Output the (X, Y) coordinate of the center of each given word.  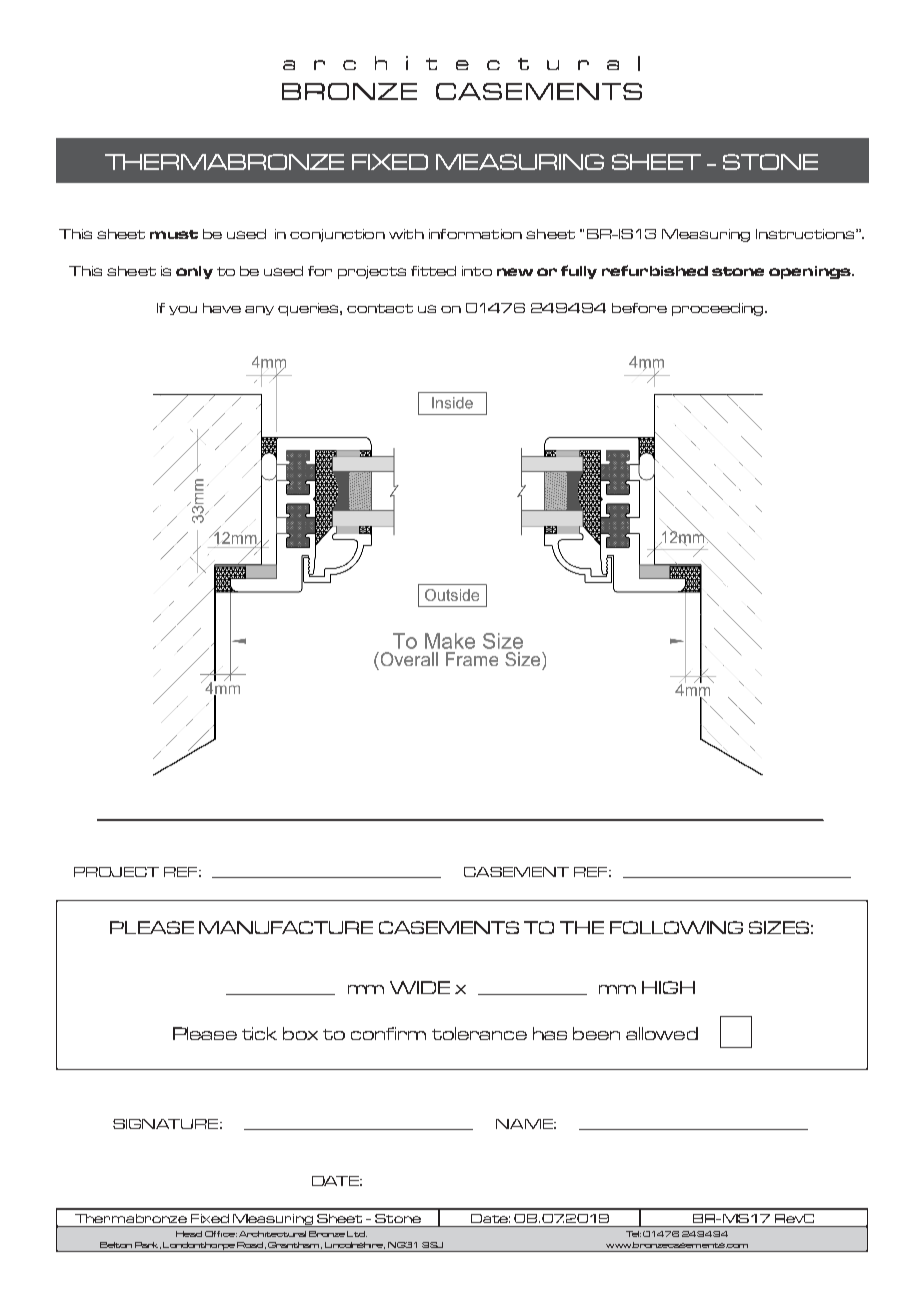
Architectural (272, 1234)
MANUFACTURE (286, 927)
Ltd (357, 1234)
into (477, 271)
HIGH (668, 987)
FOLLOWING (676, 927)
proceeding (719, 309)
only (194, 272)
